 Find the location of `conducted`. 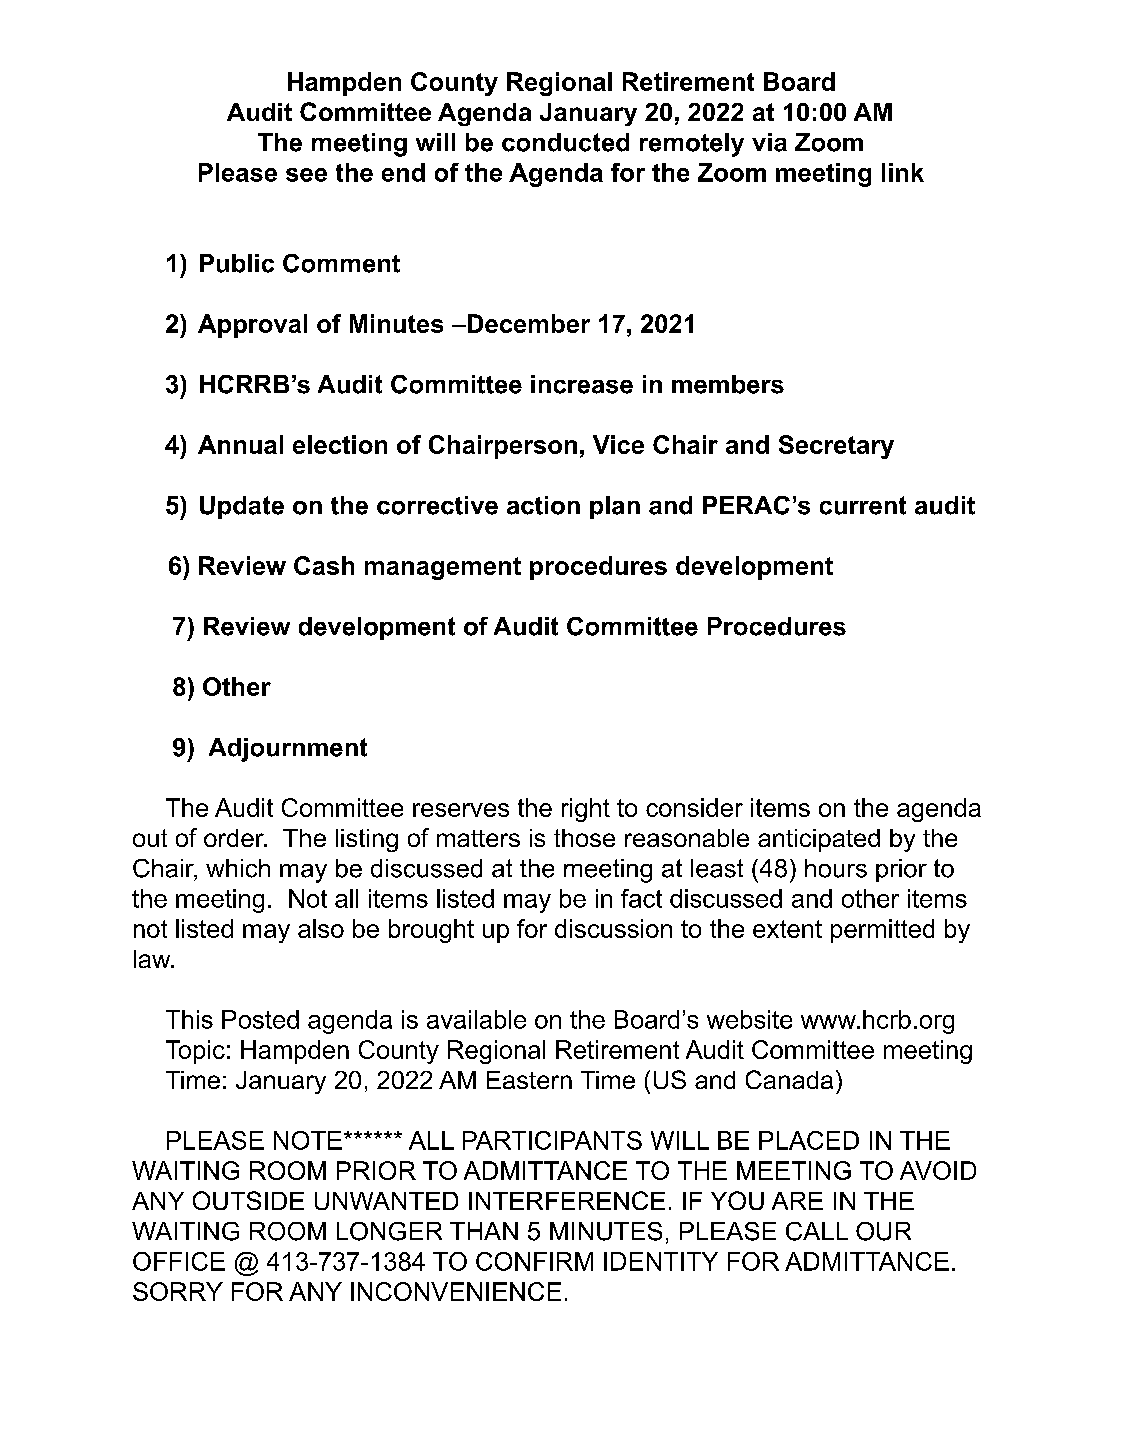

conducted is located at coordinates (565, 142).
